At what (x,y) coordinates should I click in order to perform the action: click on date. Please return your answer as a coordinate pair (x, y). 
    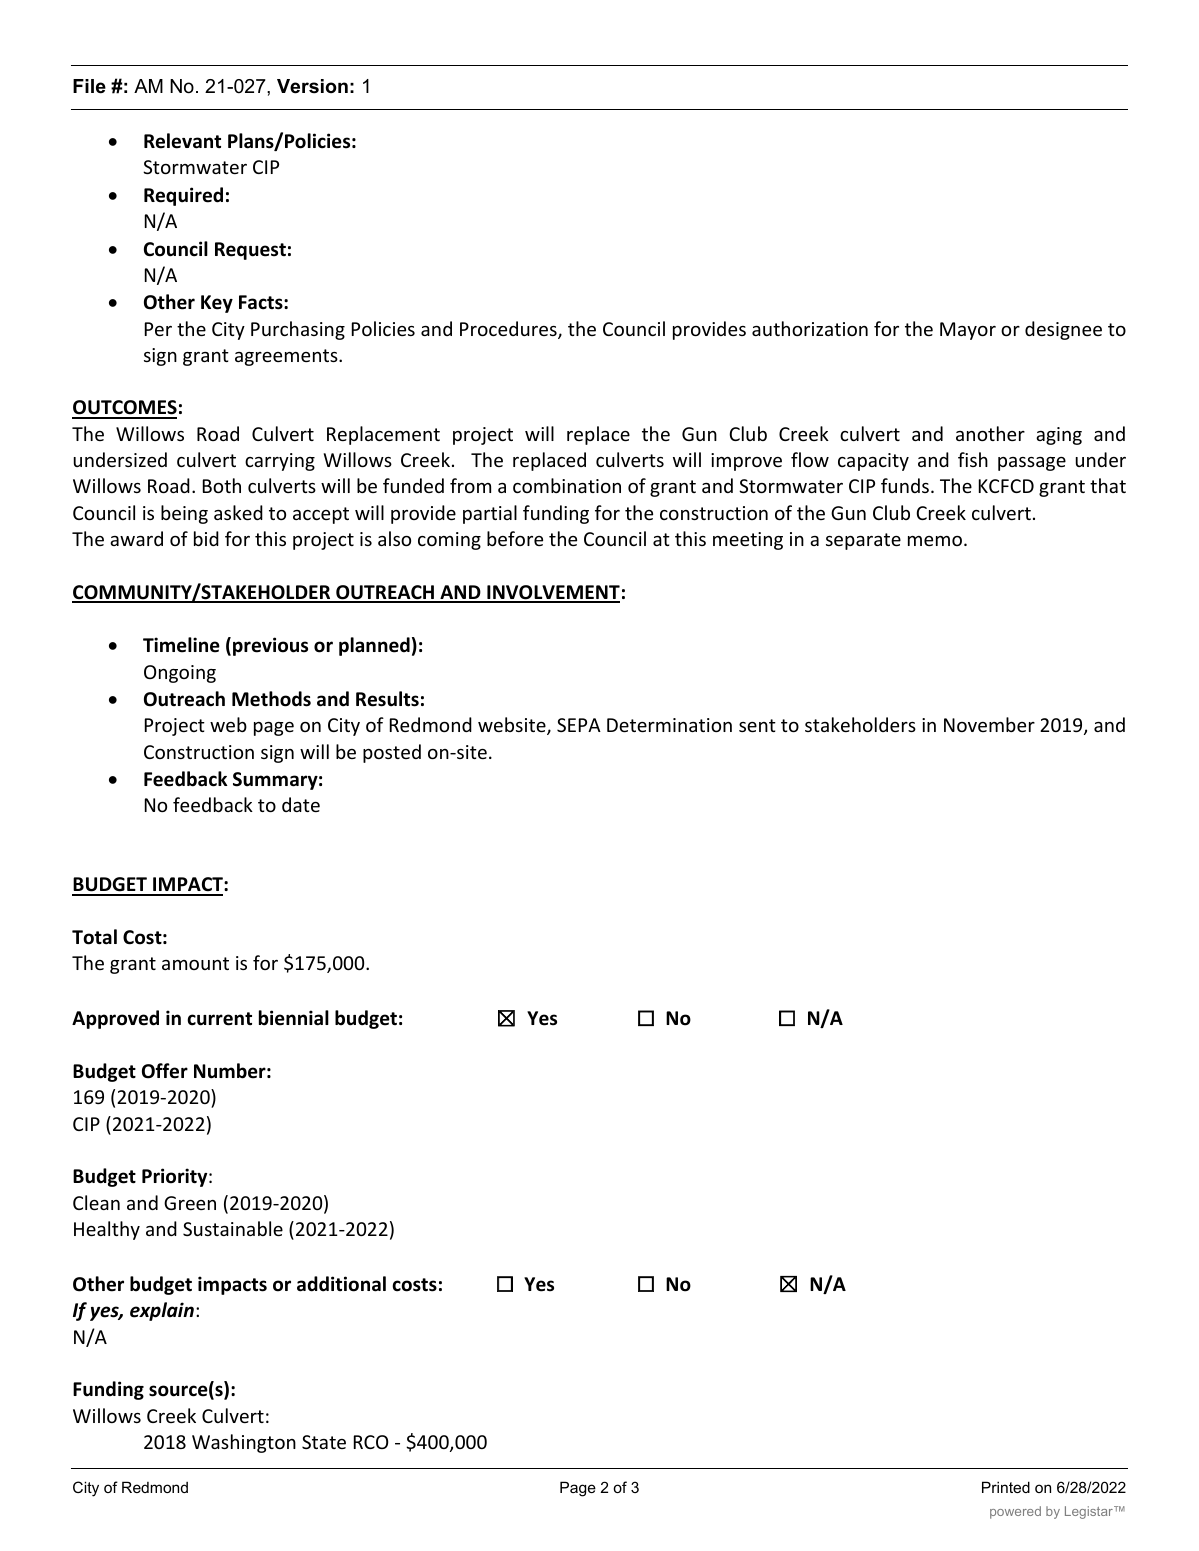
    Looking at the image, I should click on (301, 804).
